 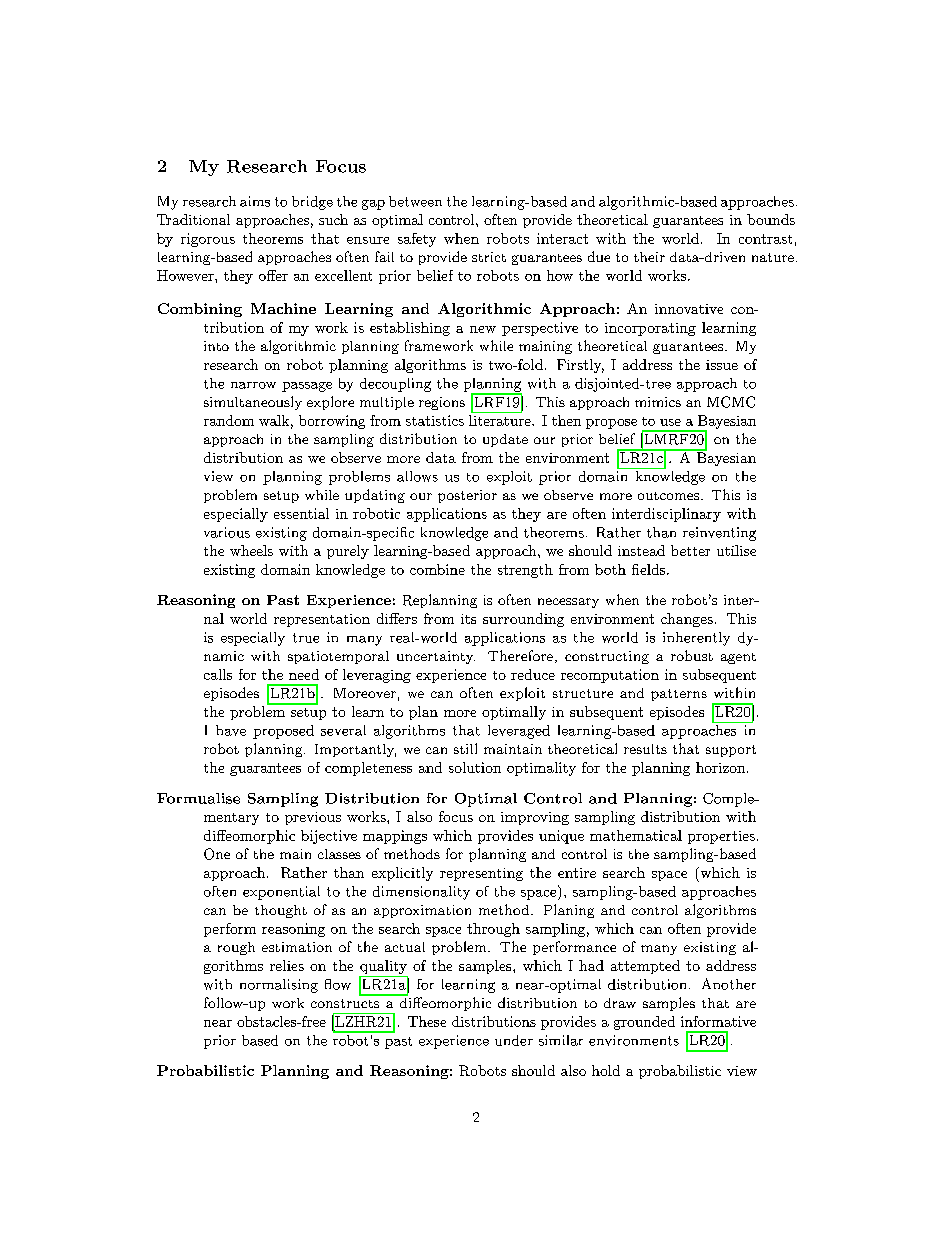 I want to click on under, so click(x=514, y=1040).
